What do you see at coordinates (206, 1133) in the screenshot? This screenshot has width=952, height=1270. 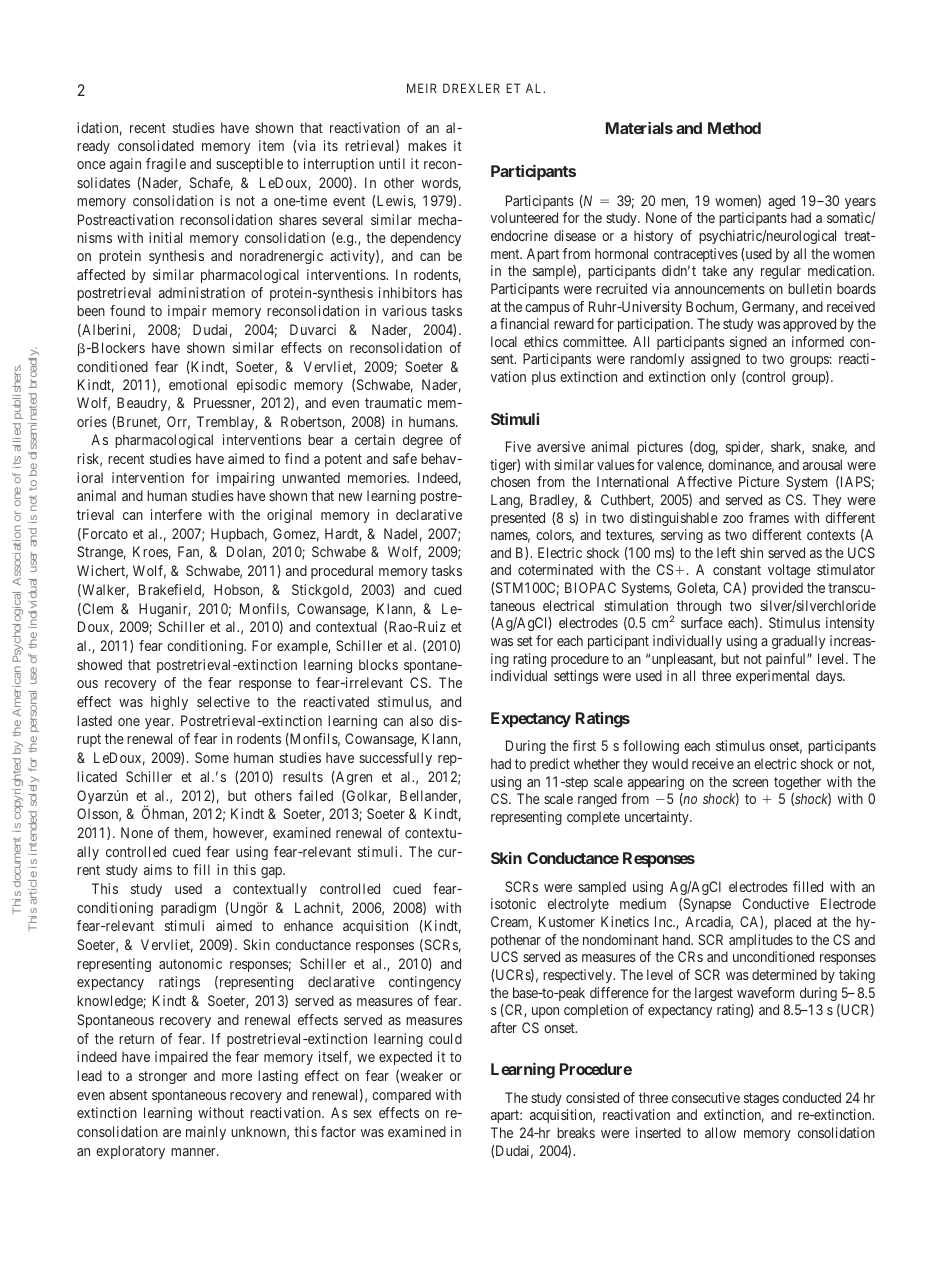 I see `mainly` at bounding box center [206, 1133].
